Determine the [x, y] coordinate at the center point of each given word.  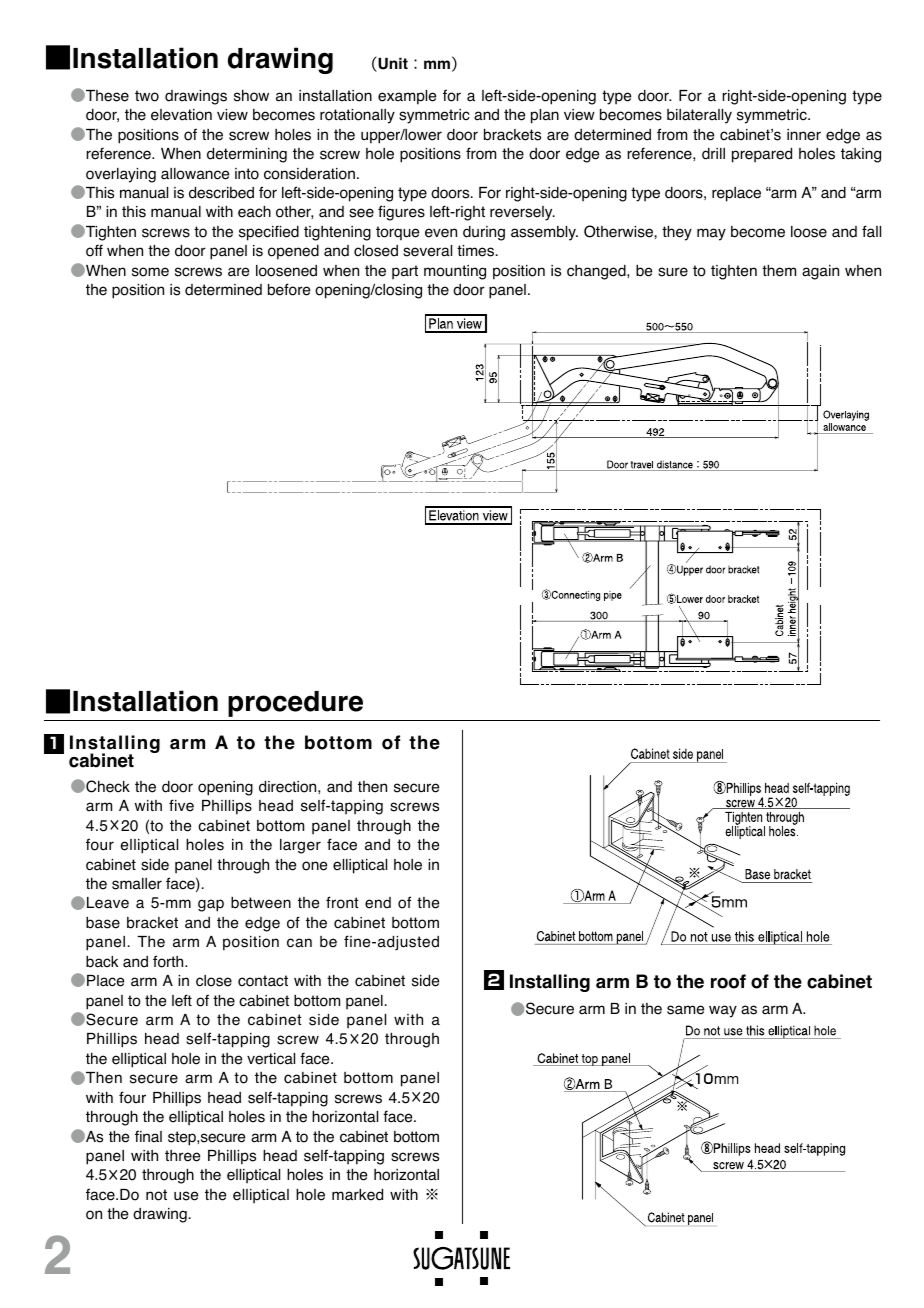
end [378, 903]
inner [804, 135]
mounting [455, 272]
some [150, 272]
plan [545, 116]
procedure [295, 704]
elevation [181, 115]
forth [169, 961]
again [820, 272]
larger [300, 846]
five [181, 805]
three [182, 1156]
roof [728, 981]
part [405, 272]
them [779, 271]
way [723, 1011]
